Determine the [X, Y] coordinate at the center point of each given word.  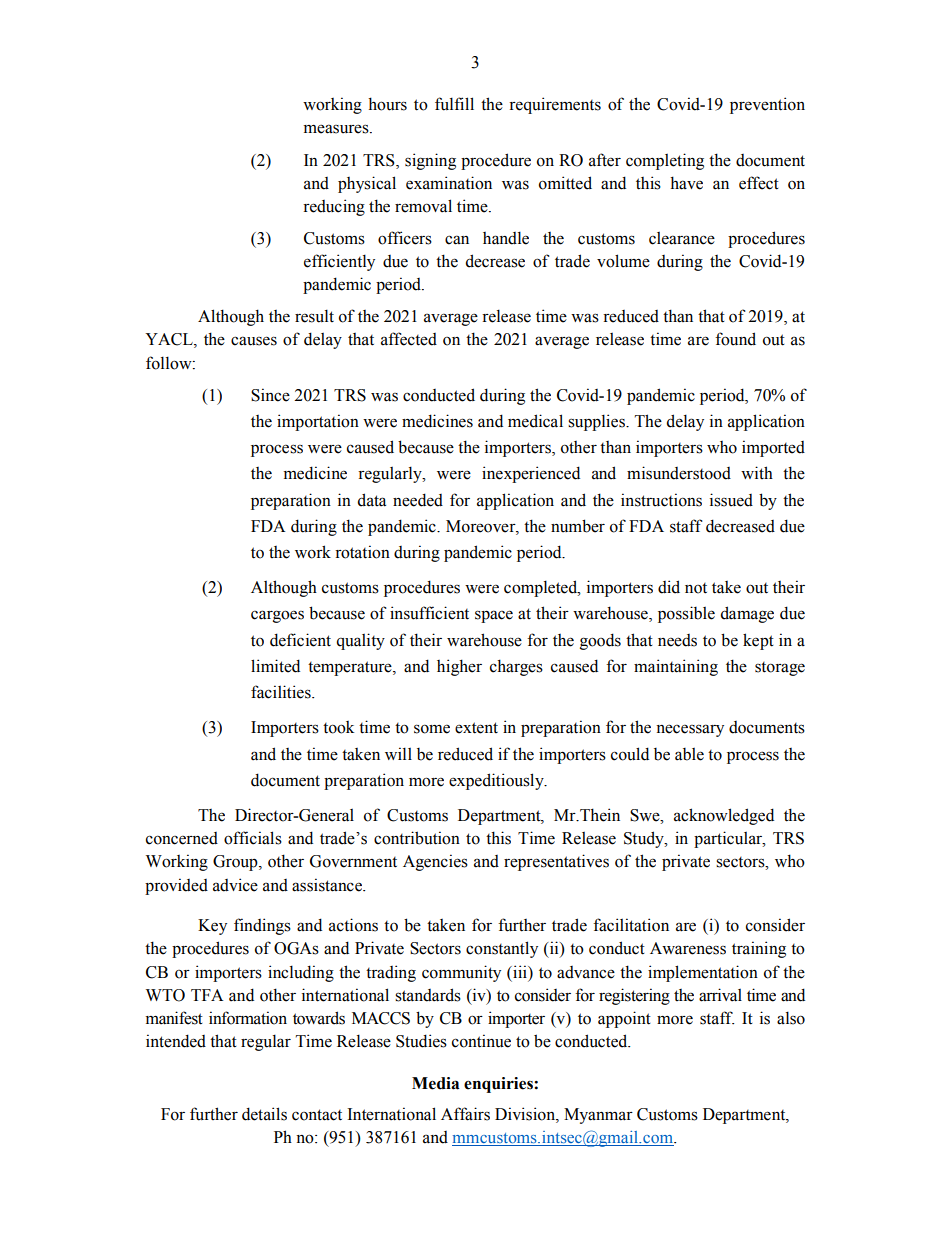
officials [253, 838]
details [264, 1114]
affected [409, 339]
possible [686, 614]
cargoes [277, 616]
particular [729, 839]
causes [254, 341]
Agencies [435, 862]
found [735, 339]
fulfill [454, 104]
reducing [334, 207]
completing [665, 161]
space [494, 616]
